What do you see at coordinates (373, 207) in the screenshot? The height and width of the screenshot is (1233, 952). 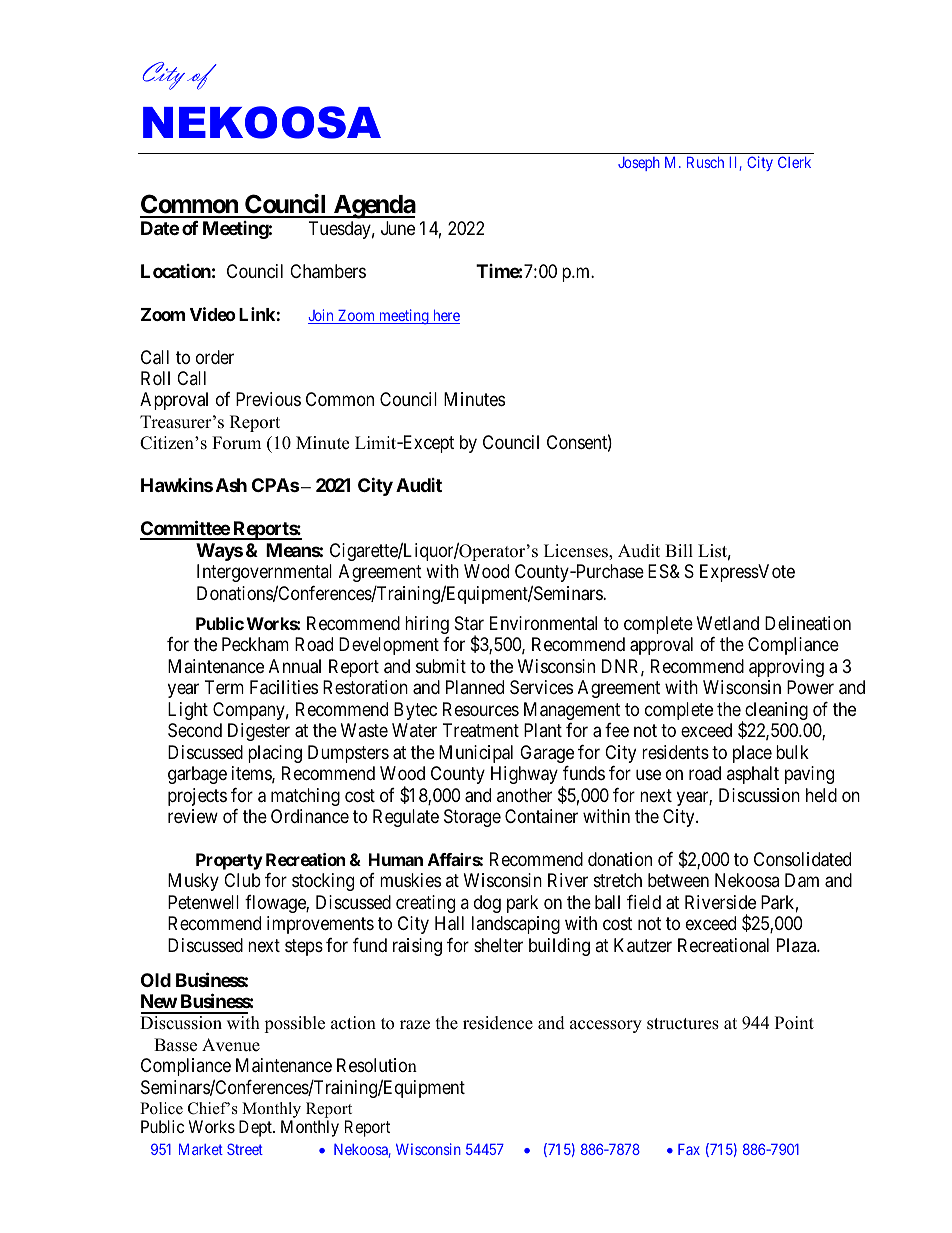 I see `Agenda` at bounding box center [373, 207].
